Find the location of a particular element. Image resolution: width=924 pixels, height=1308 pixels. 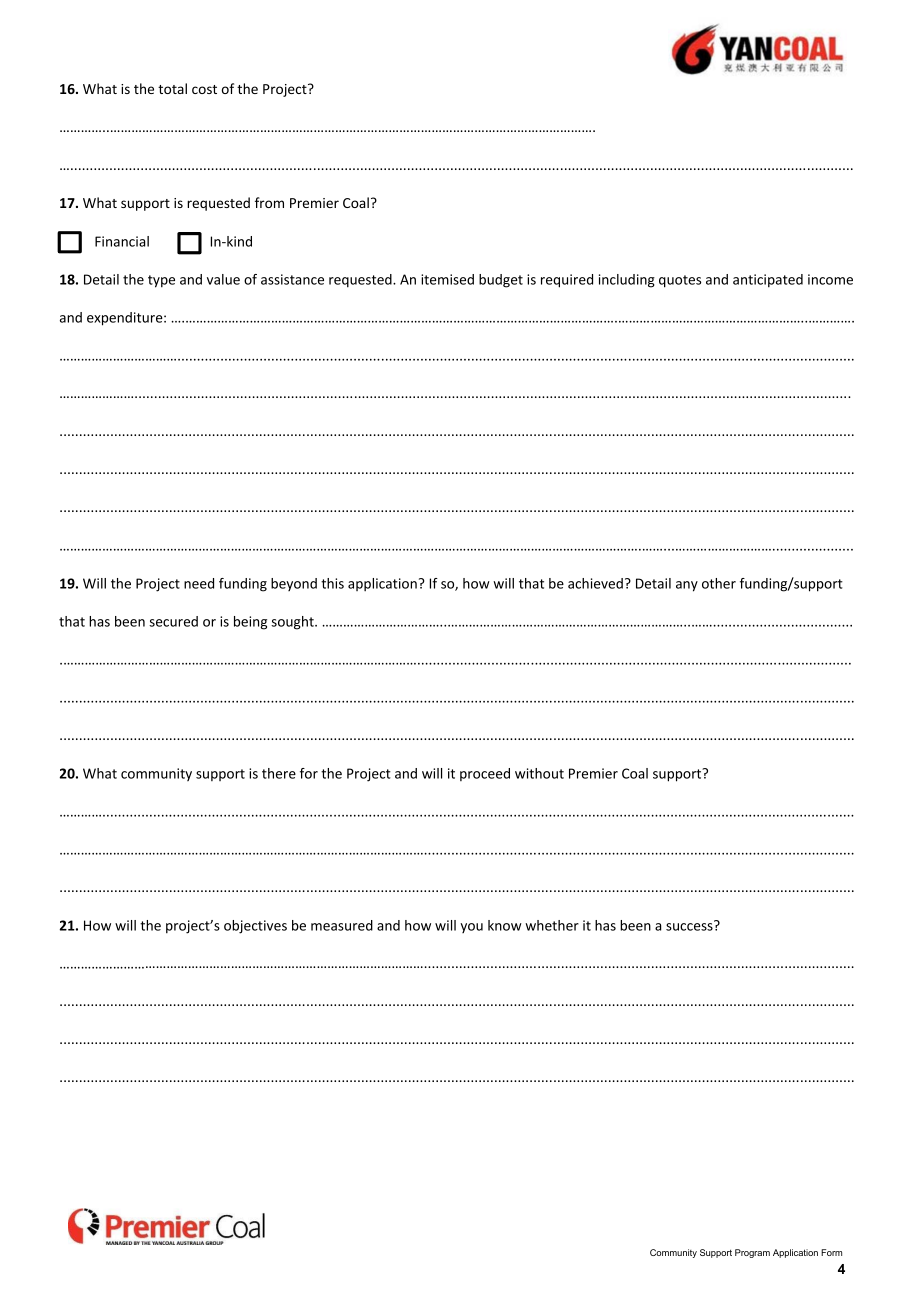

other is located at coordinates (719, 583).
